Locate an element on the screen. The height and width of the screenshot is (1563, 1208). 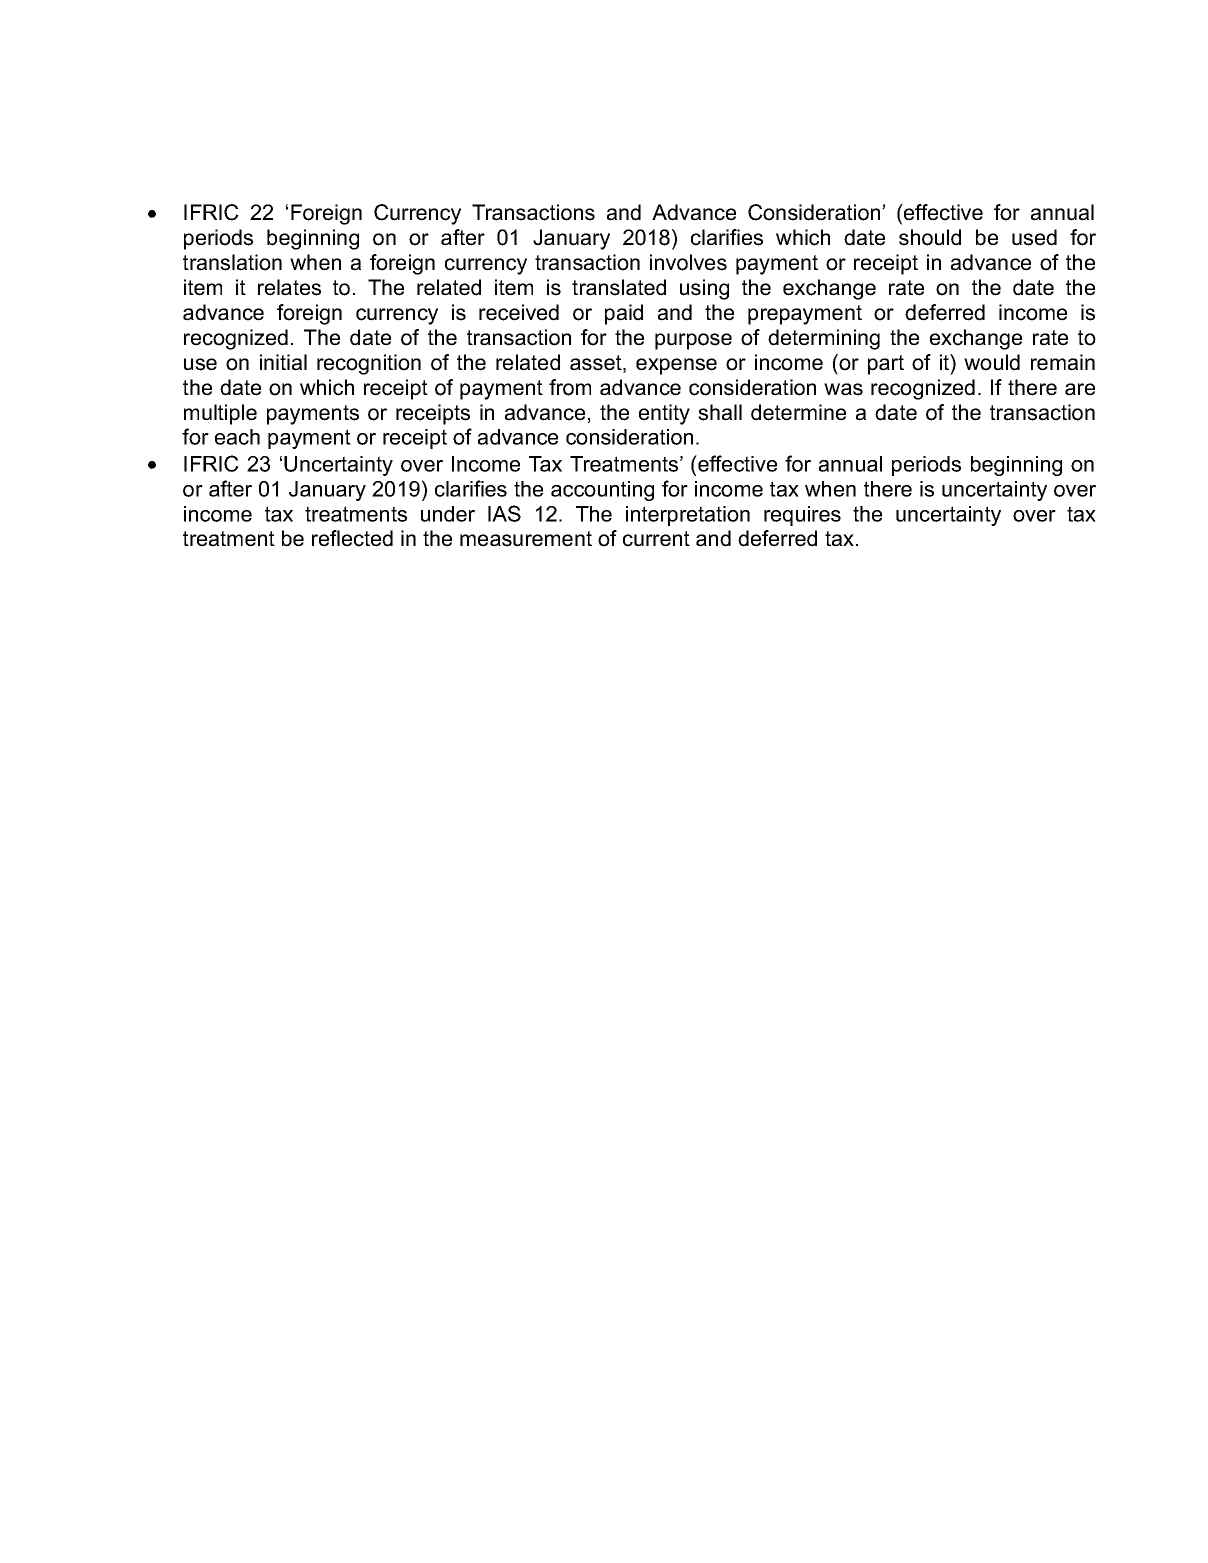
paid is located at coordinates (624, 314).
